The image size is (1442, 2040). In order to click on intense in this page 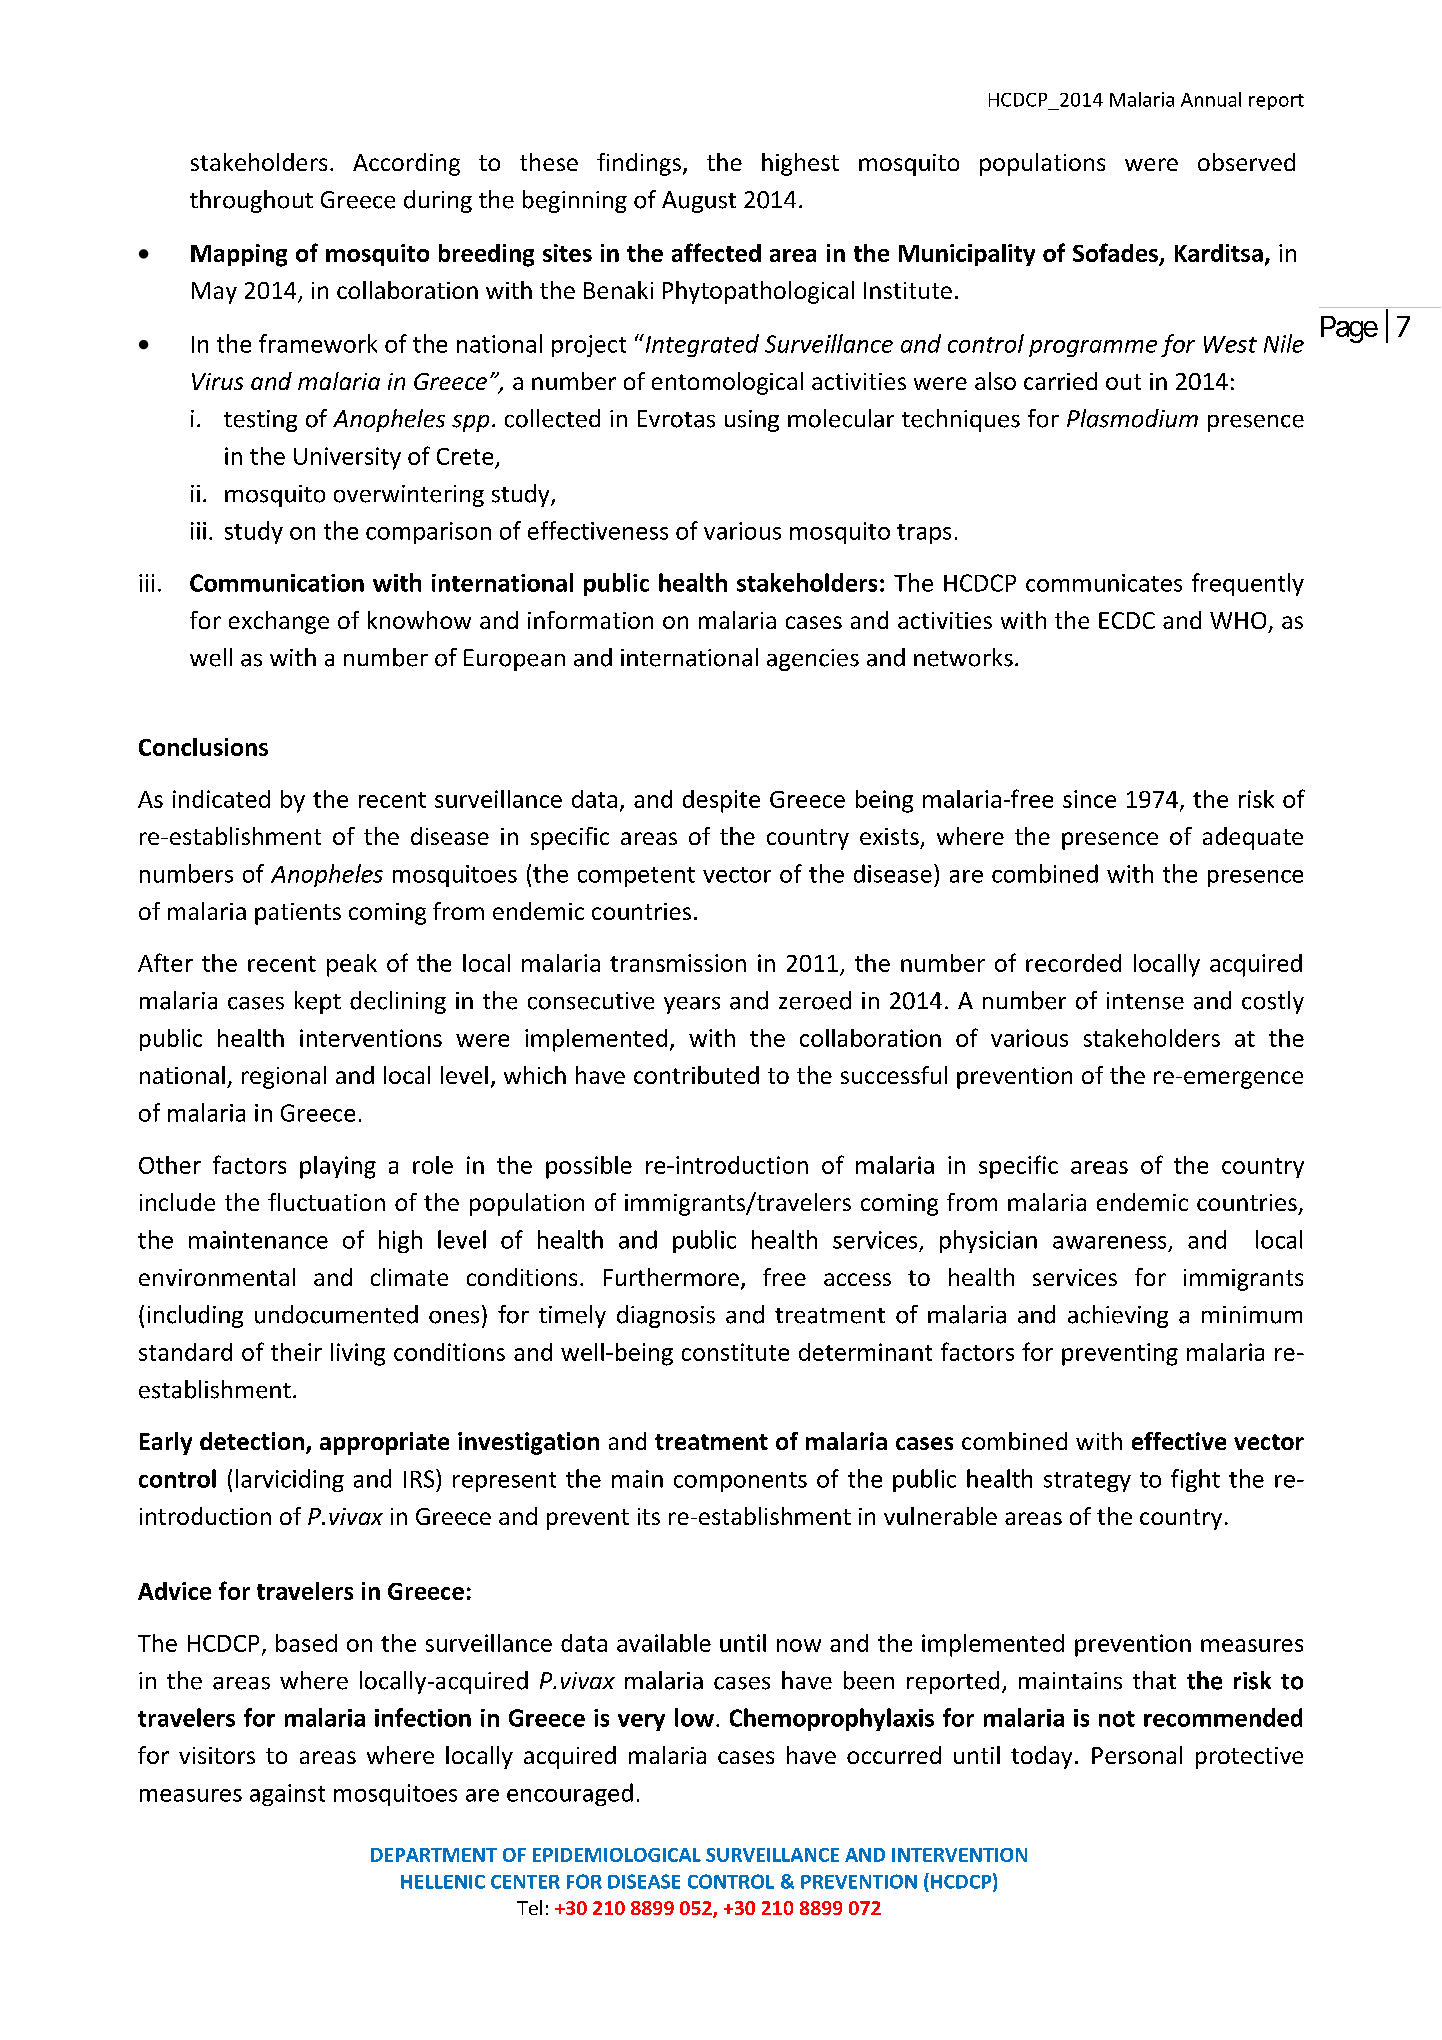, I will do `click(1145, 1001)`.
